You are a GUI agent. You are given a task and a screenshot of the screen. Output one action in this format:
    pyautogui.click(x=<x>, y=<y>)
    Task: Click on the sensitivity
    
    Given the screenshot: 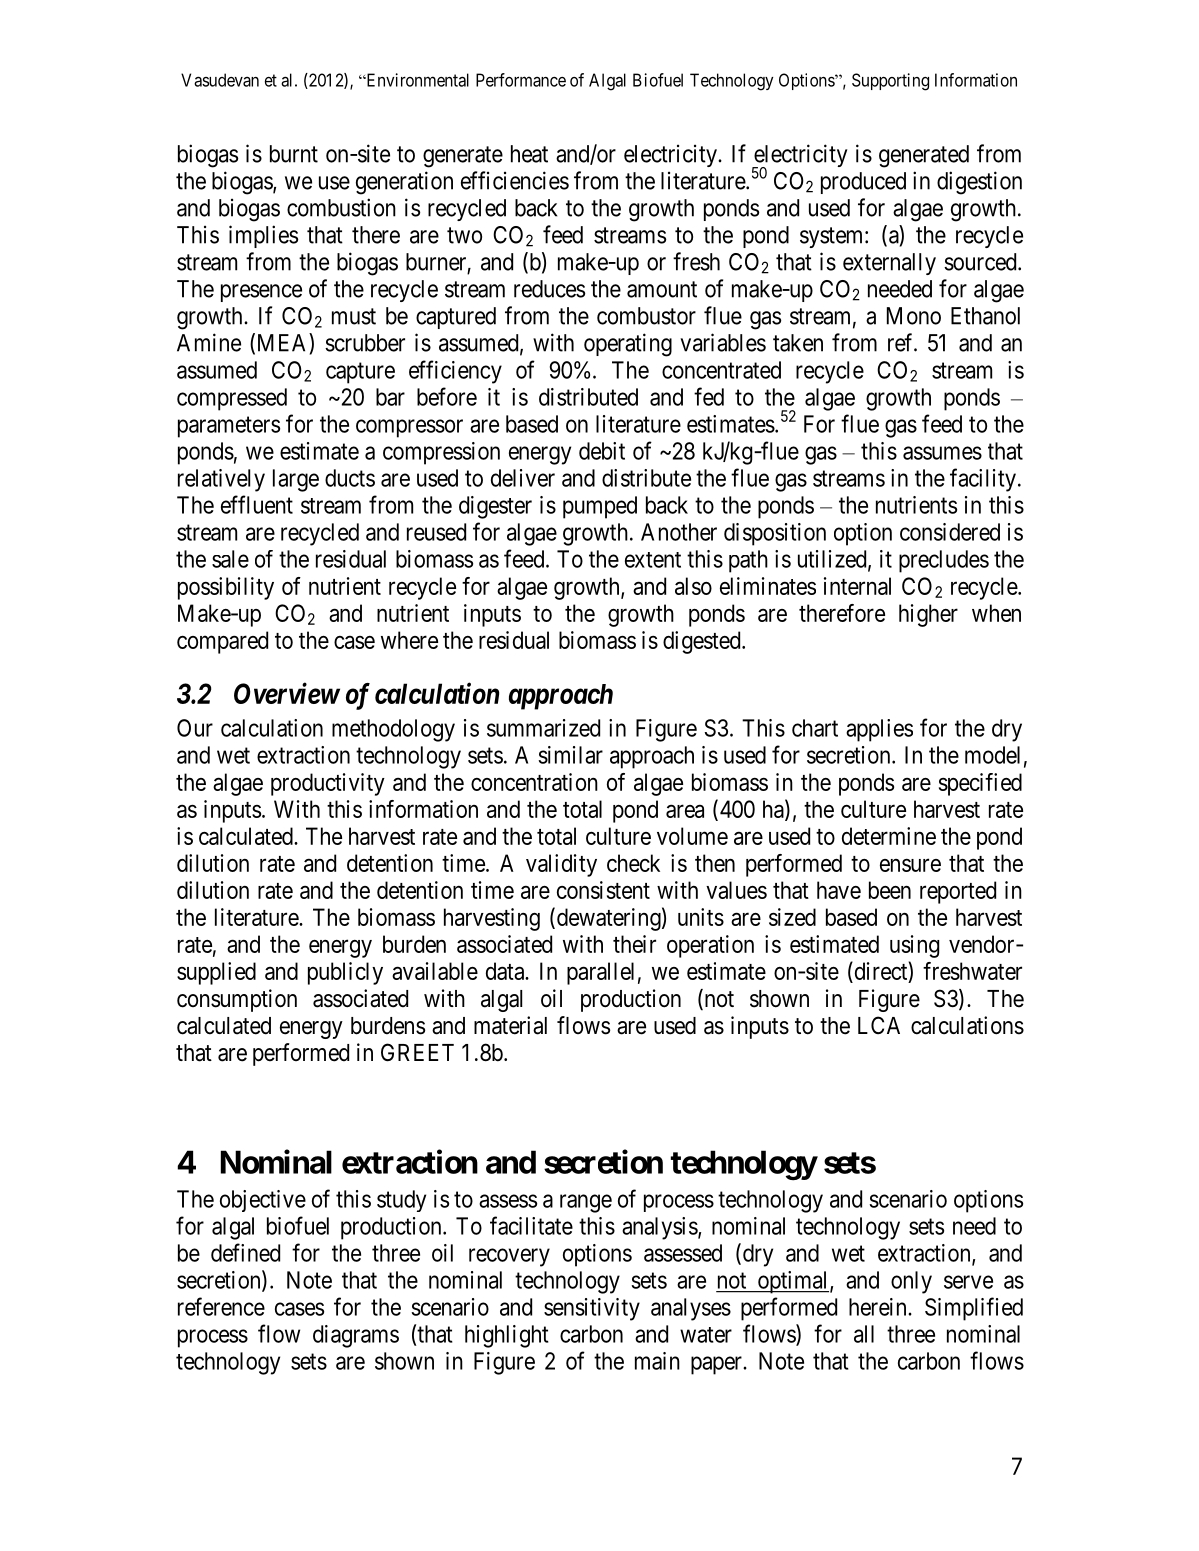 What is the action you would take?
    pyautogui.click(x=592, y=1309)
